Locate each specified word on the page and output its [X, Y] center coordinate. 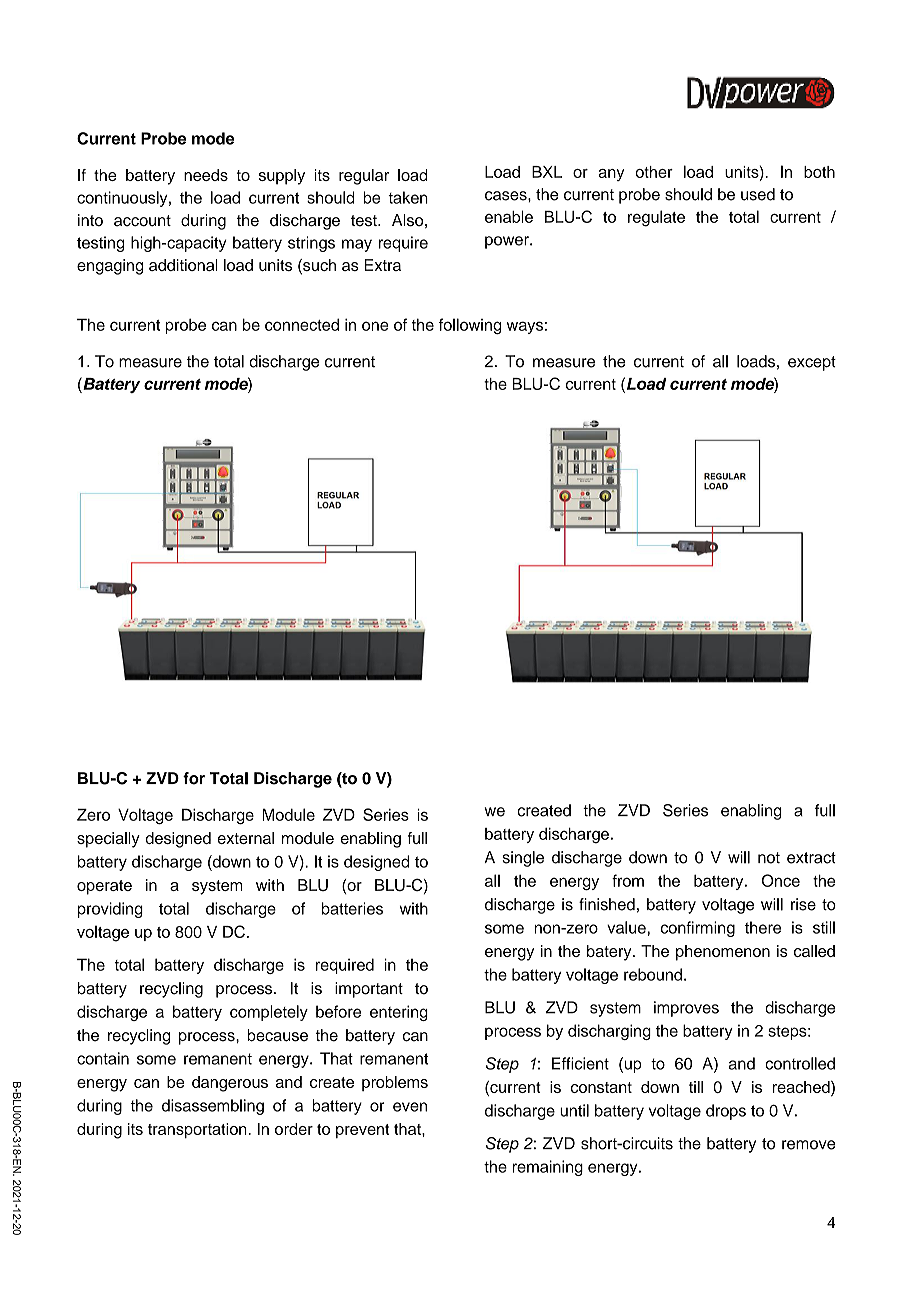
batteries [352, 908]
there [763, 927]
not [769, 858]
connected [302, 324]
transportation [198, 1130]
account [142, 221]
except [812, 363]
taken [408, 197]
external [245, 838]
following [470, 326]
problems [395, 1083]
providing [110, 910]
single [523, 859]
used [758, 194]
